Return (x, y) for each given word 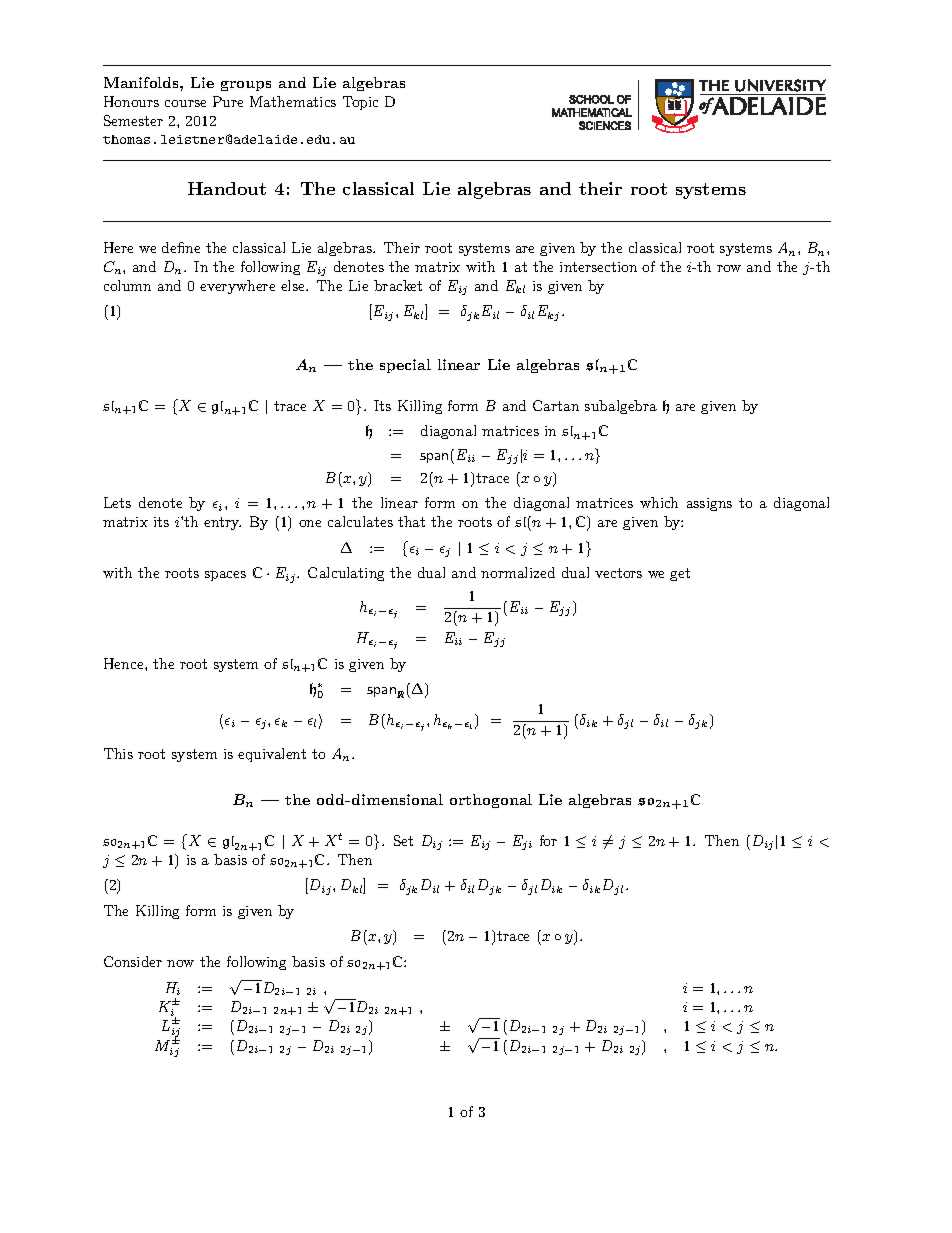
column (127, 285)
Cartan (556, 405)
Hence (125, 663)
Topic (360, 103)
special (405, 366)
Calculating (346, 574)
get (680, 574)
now (180, 963)
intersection (598, 267)
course (185, 103)
